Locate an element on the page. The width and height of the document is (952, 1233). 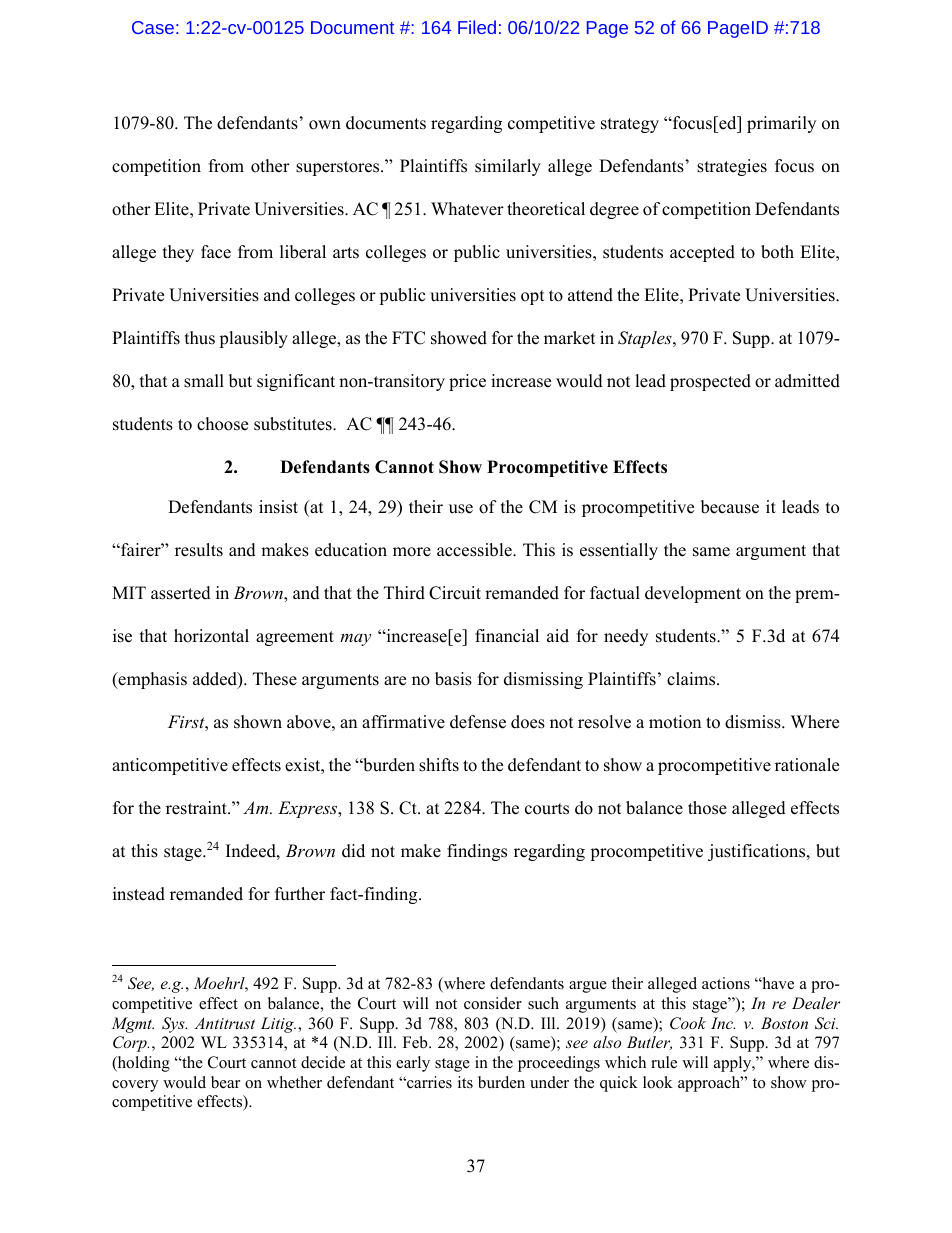
opt is located at coordinates (533, 297).
